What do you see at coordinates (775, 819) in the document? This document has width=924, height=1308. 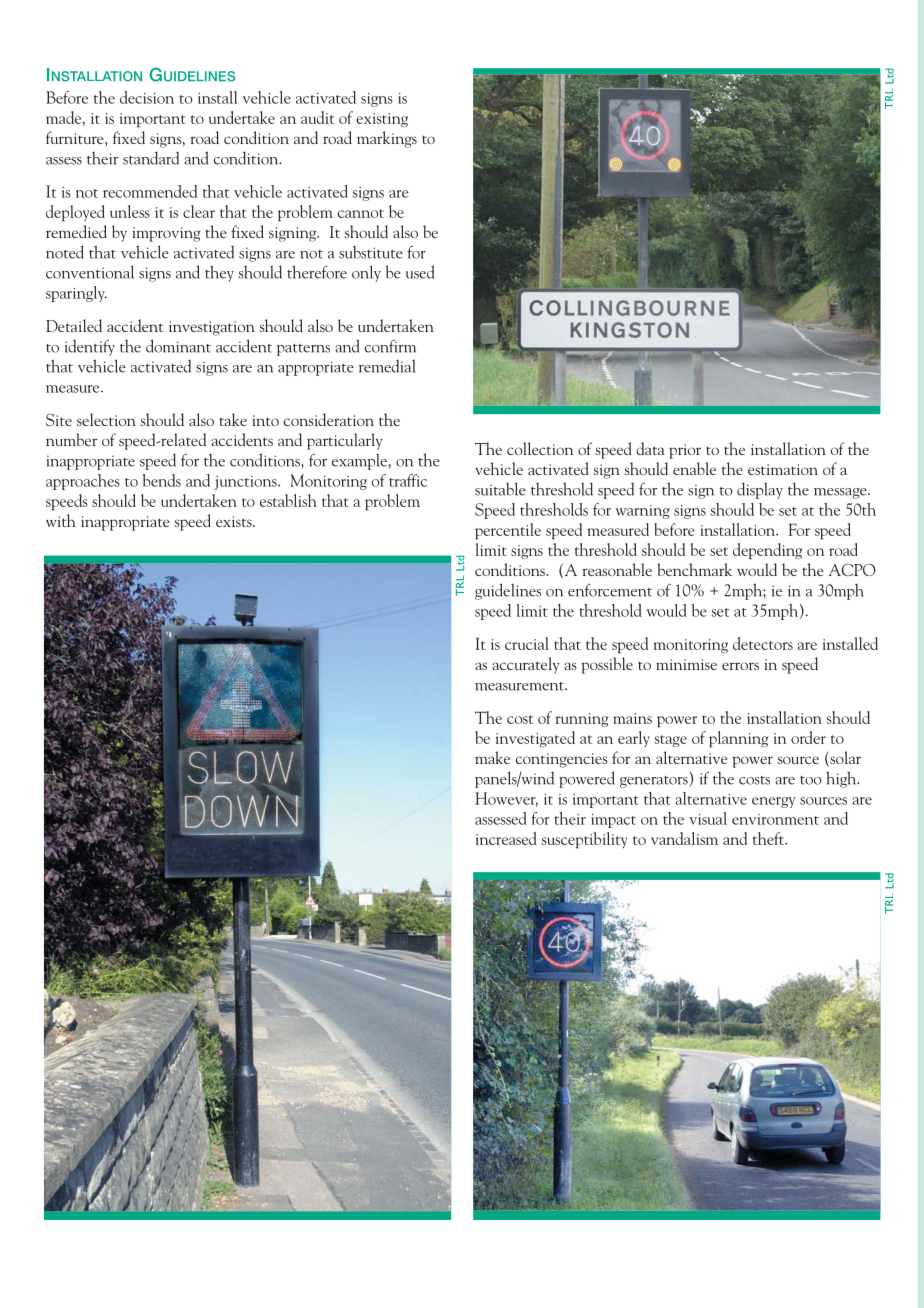 I see `environment` at bounding box center [775, 819].
